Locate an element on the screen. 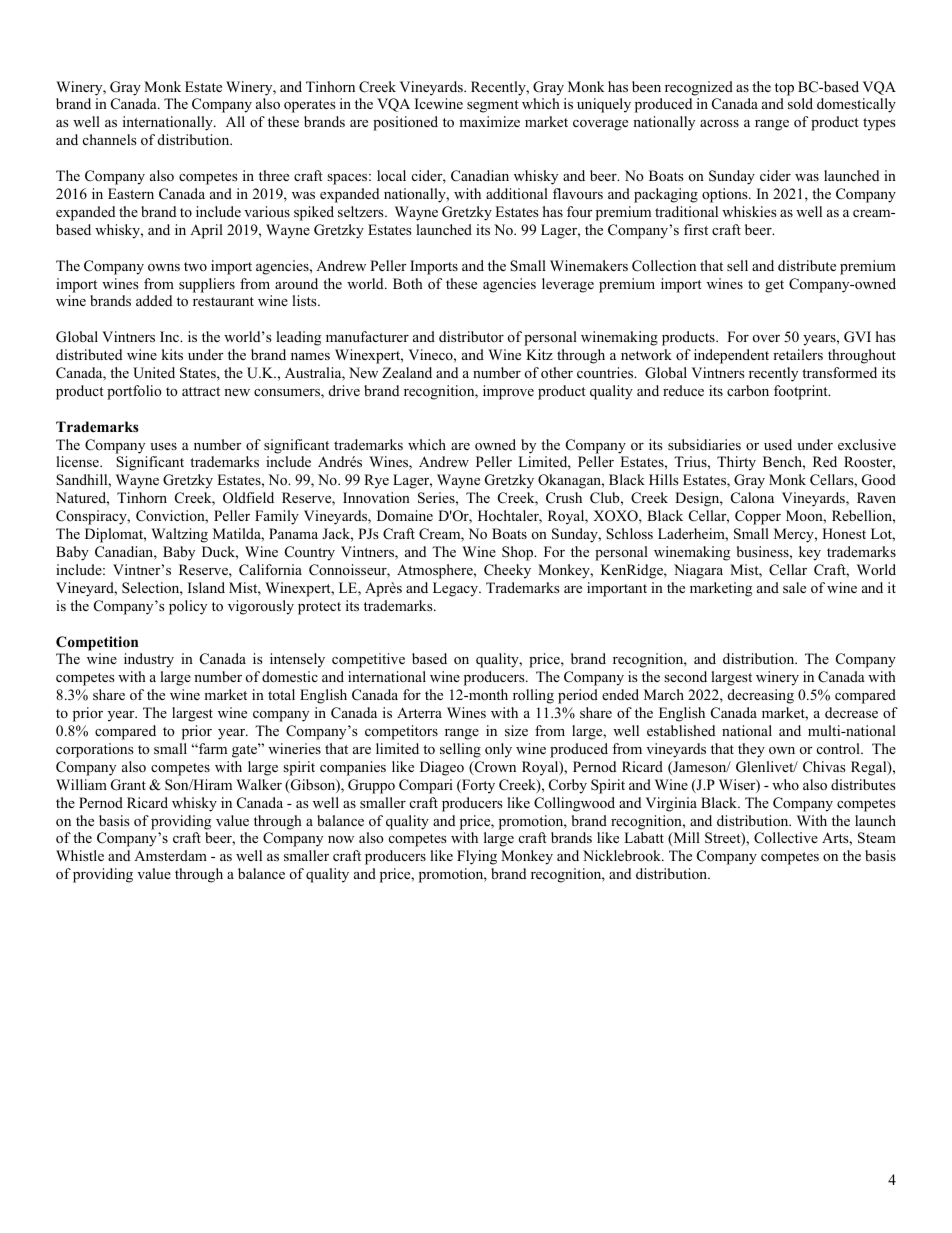 The height and width of the screenshot is (1233, 952). channels is located at coordinates (110, 139).
